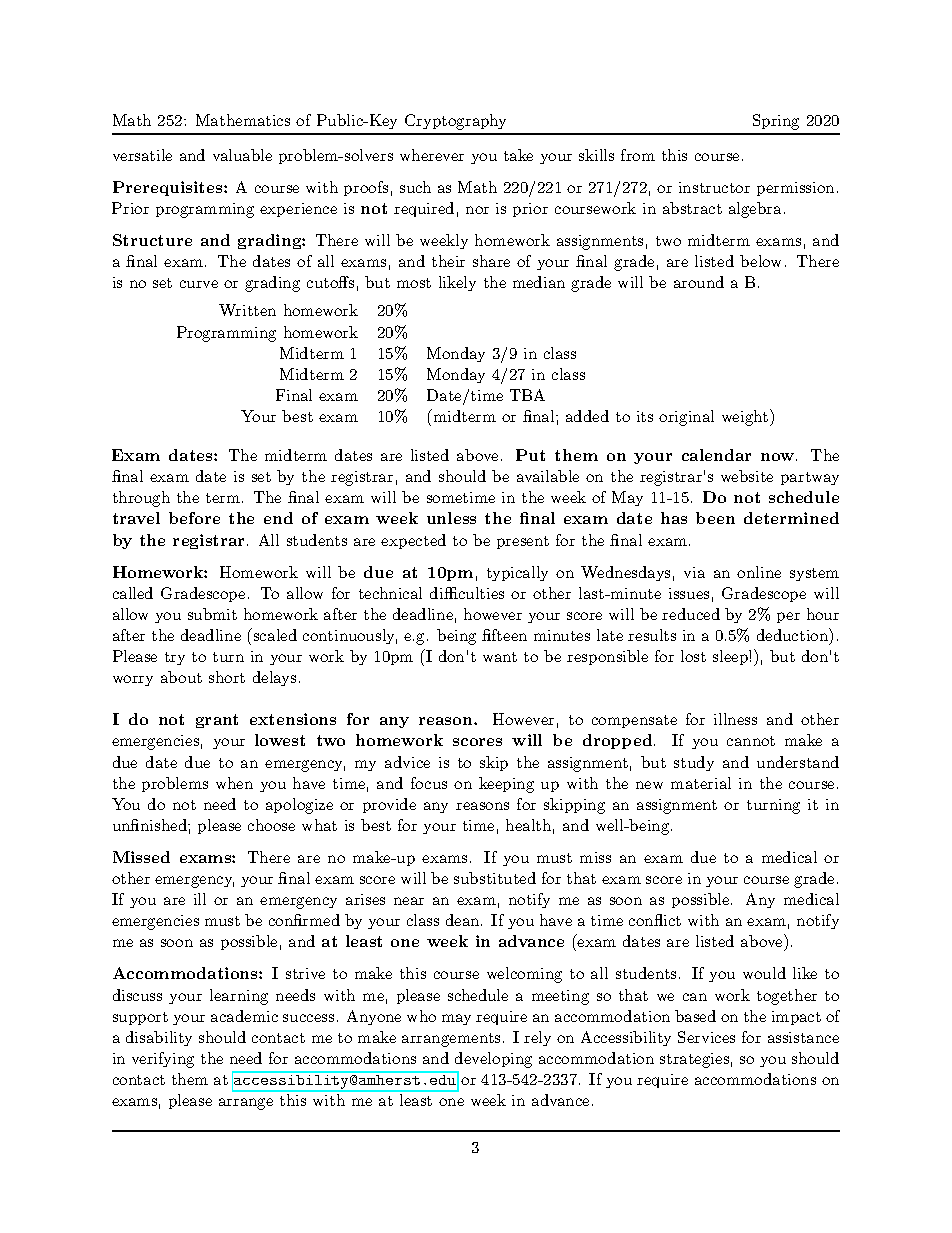  I want to click on unless, so click(451, 518).
